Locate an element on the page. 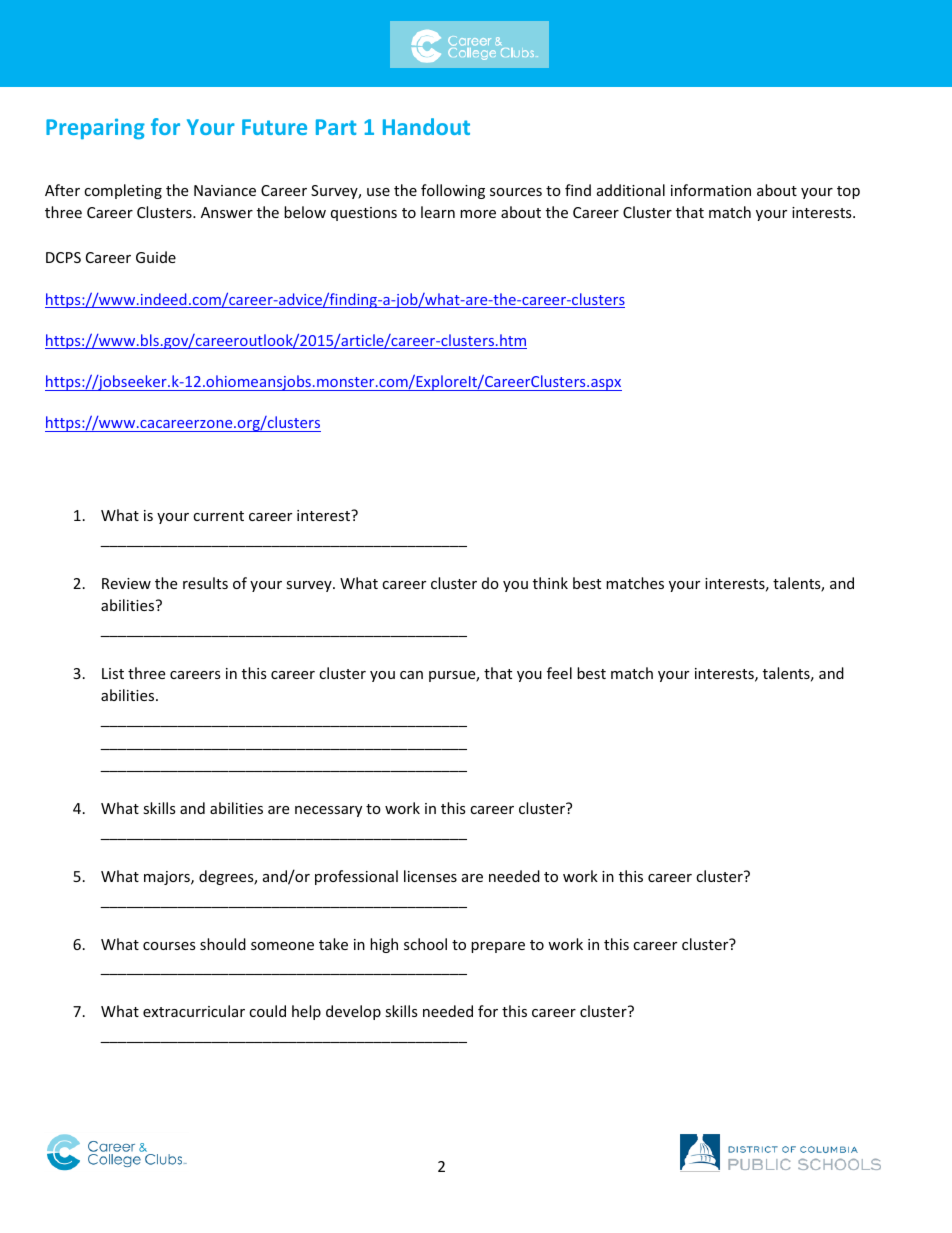  List is located at coordinates (113, 673).
